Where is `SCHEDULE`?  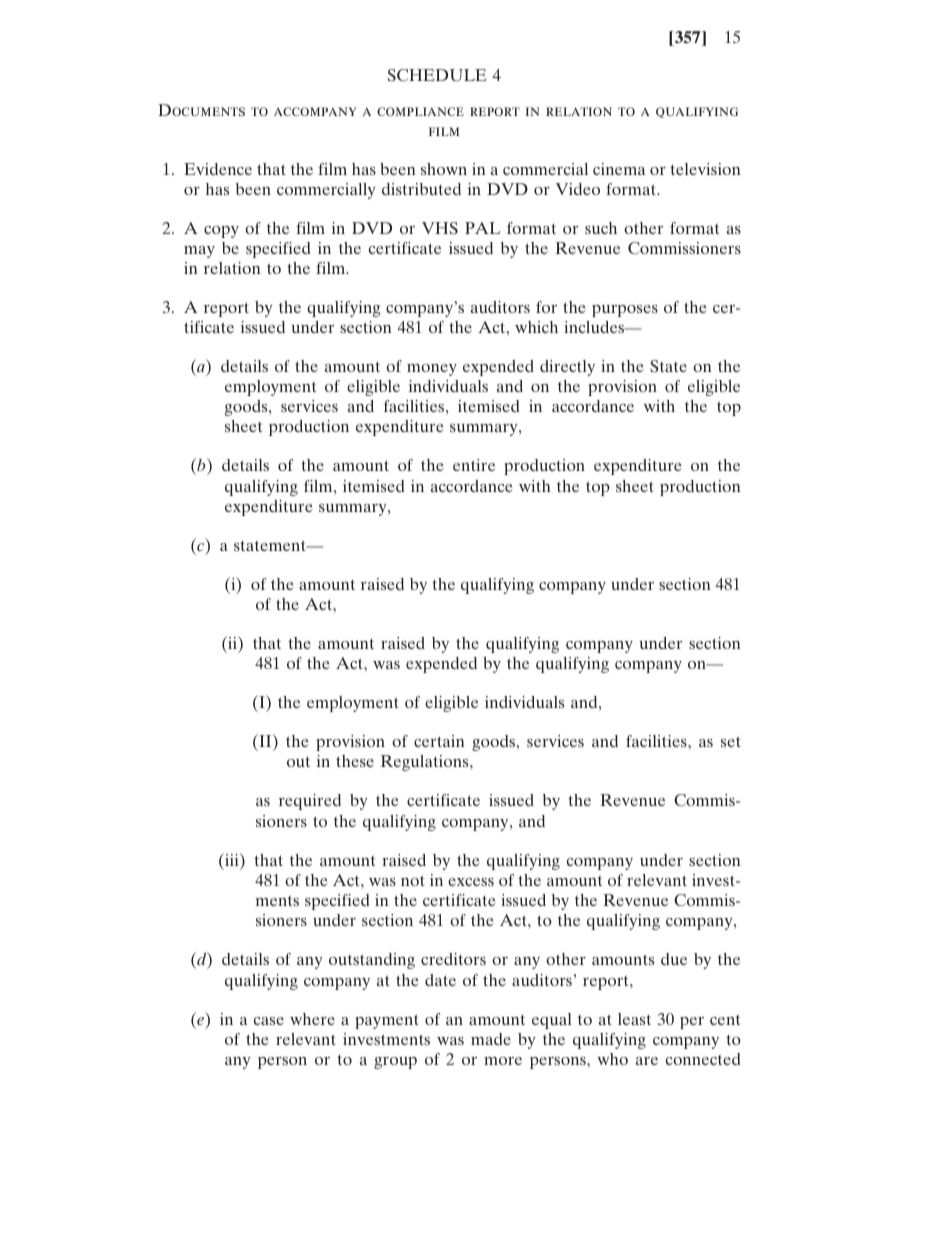 SCHEDULE is located at coordinates (437, 75).
